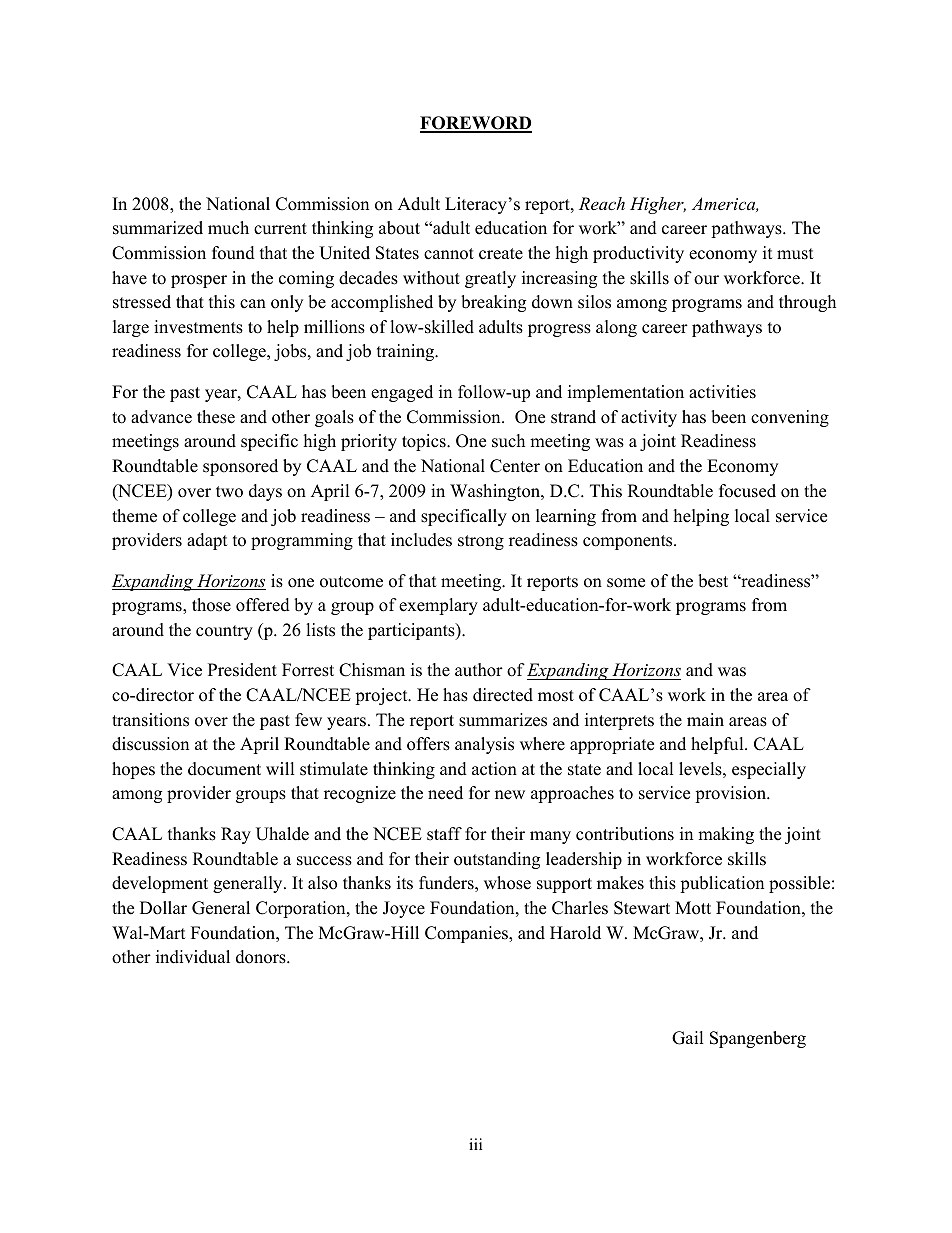  I want to click on much, so click(228, 228).
